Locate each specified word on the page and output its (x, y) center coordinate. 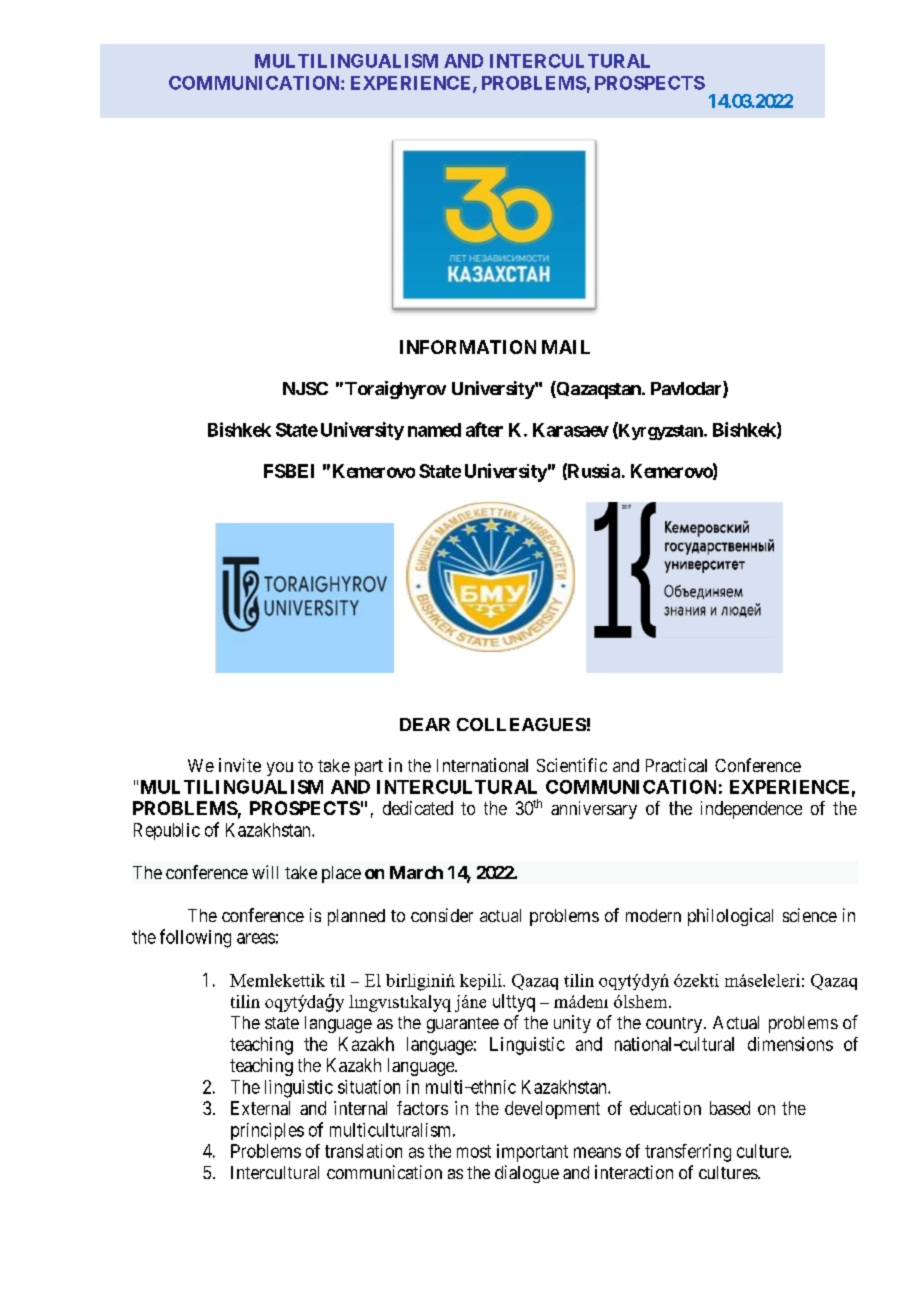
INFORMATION (468, 347)
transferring (688, 1153)
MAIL (566, 347)
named (434, 430)
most (474, 1151)
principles (267, 1131)
